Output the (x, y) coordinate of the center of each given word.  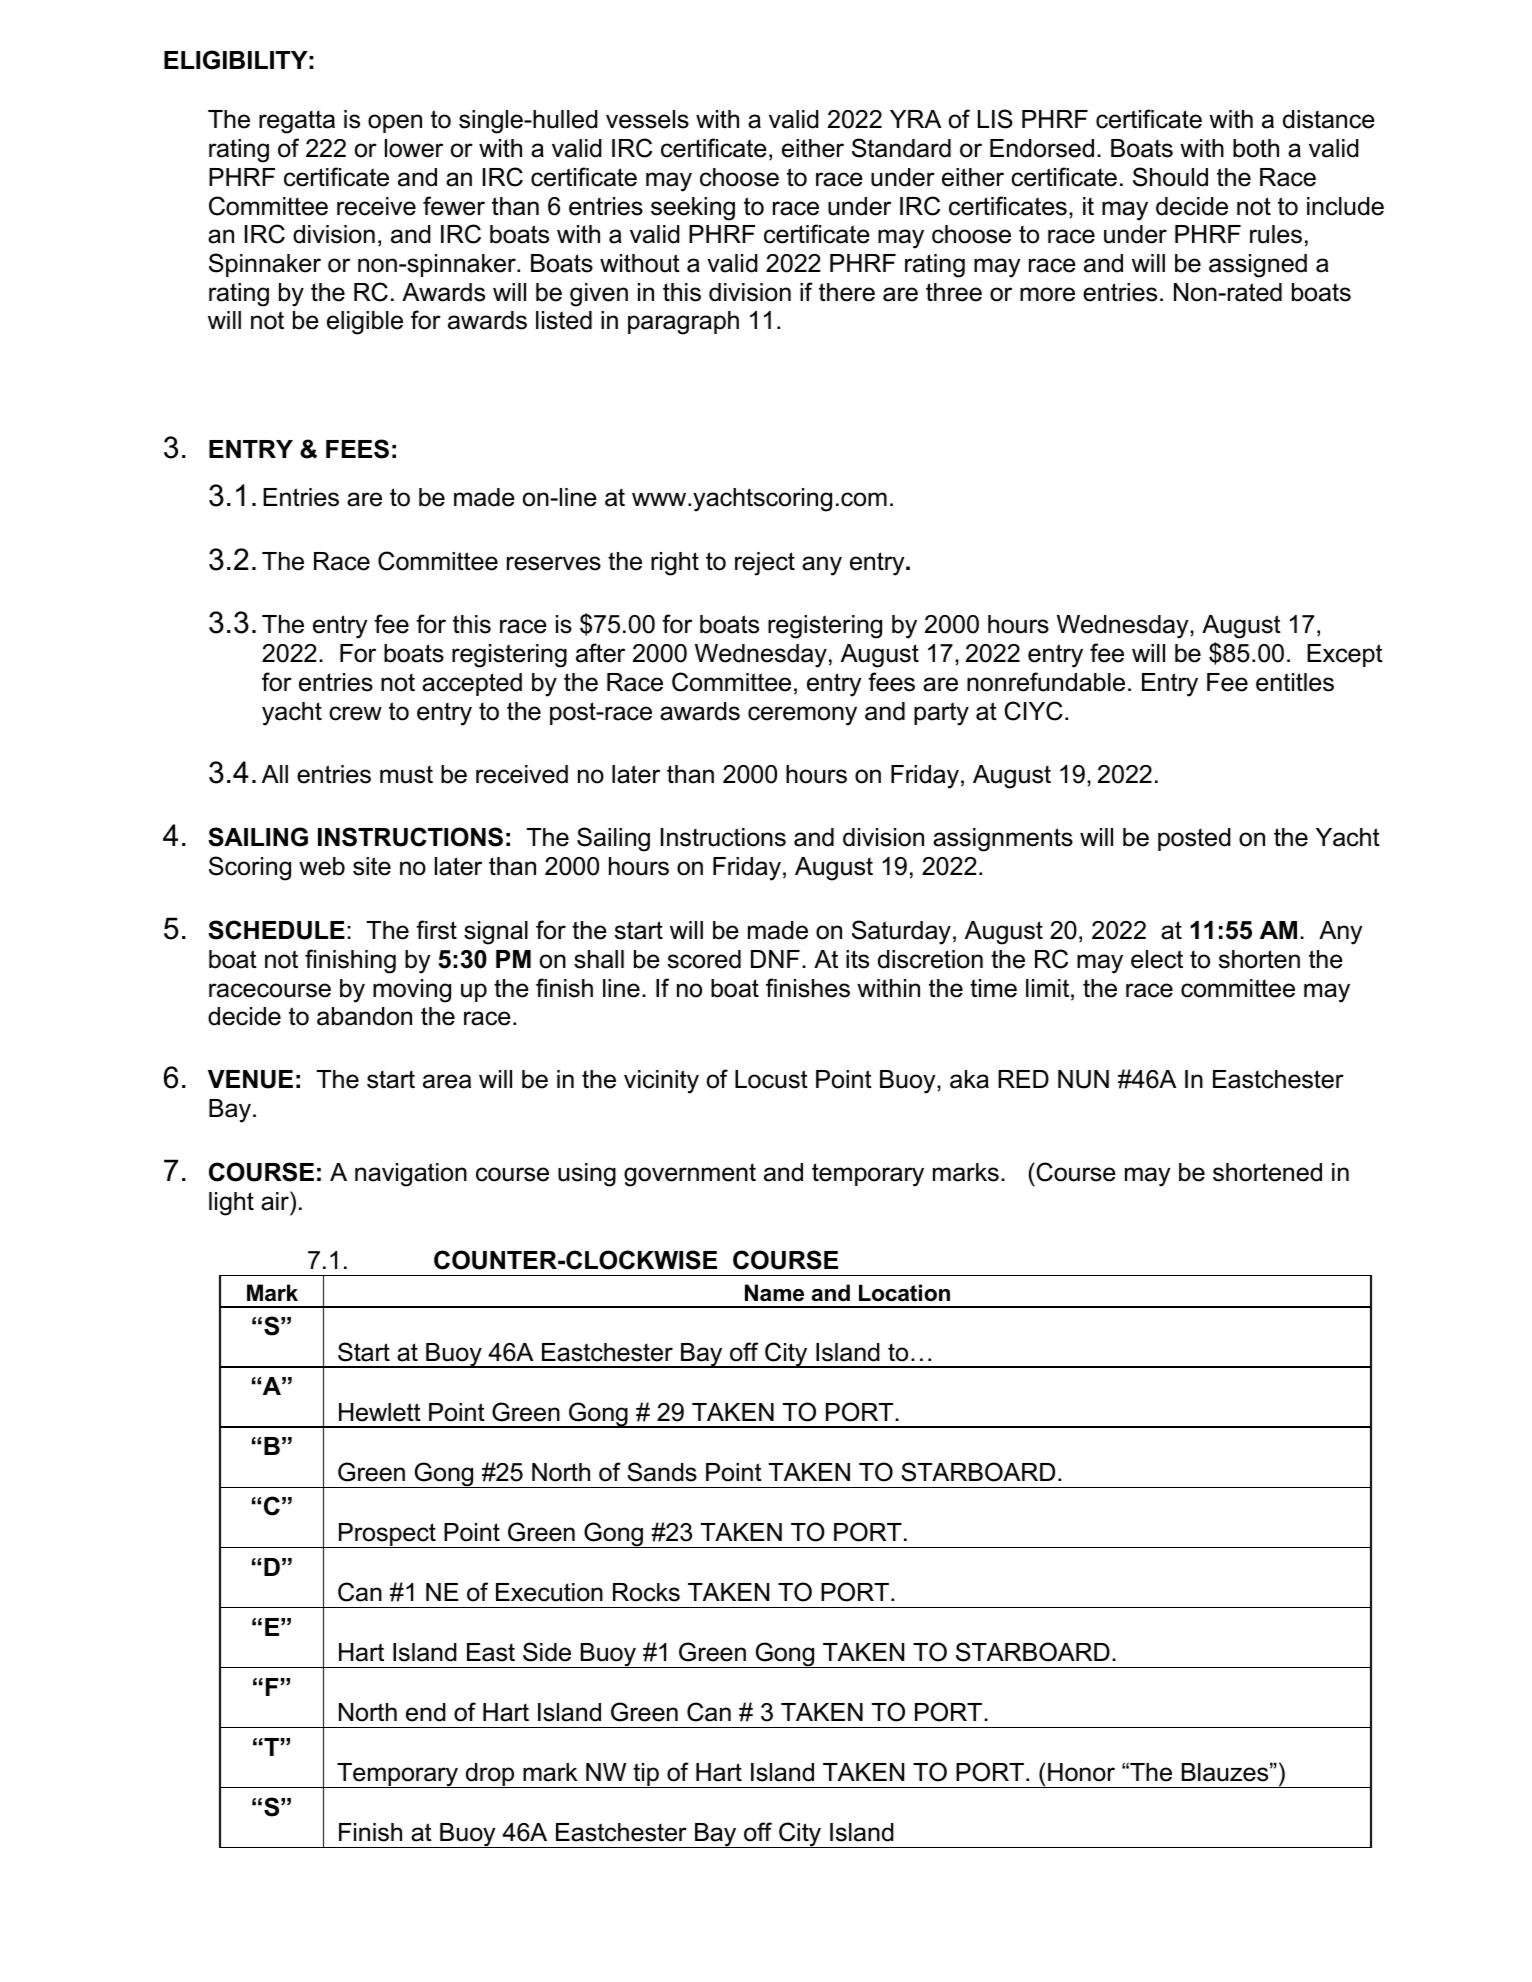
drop (490, 1775)
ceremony (802, 716)
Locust (771, 1079)
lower (414, 148)
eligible (365, 323)
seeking (693, 209)
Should (1170, 177)
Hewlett (380, 1412)
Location (904, 1293)
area (447, 1081)
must (406, 774)
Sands (662, 1472)
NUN (1083, 1079)
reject (765, 564)
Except (1345, 655)
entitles (1295, 682)
